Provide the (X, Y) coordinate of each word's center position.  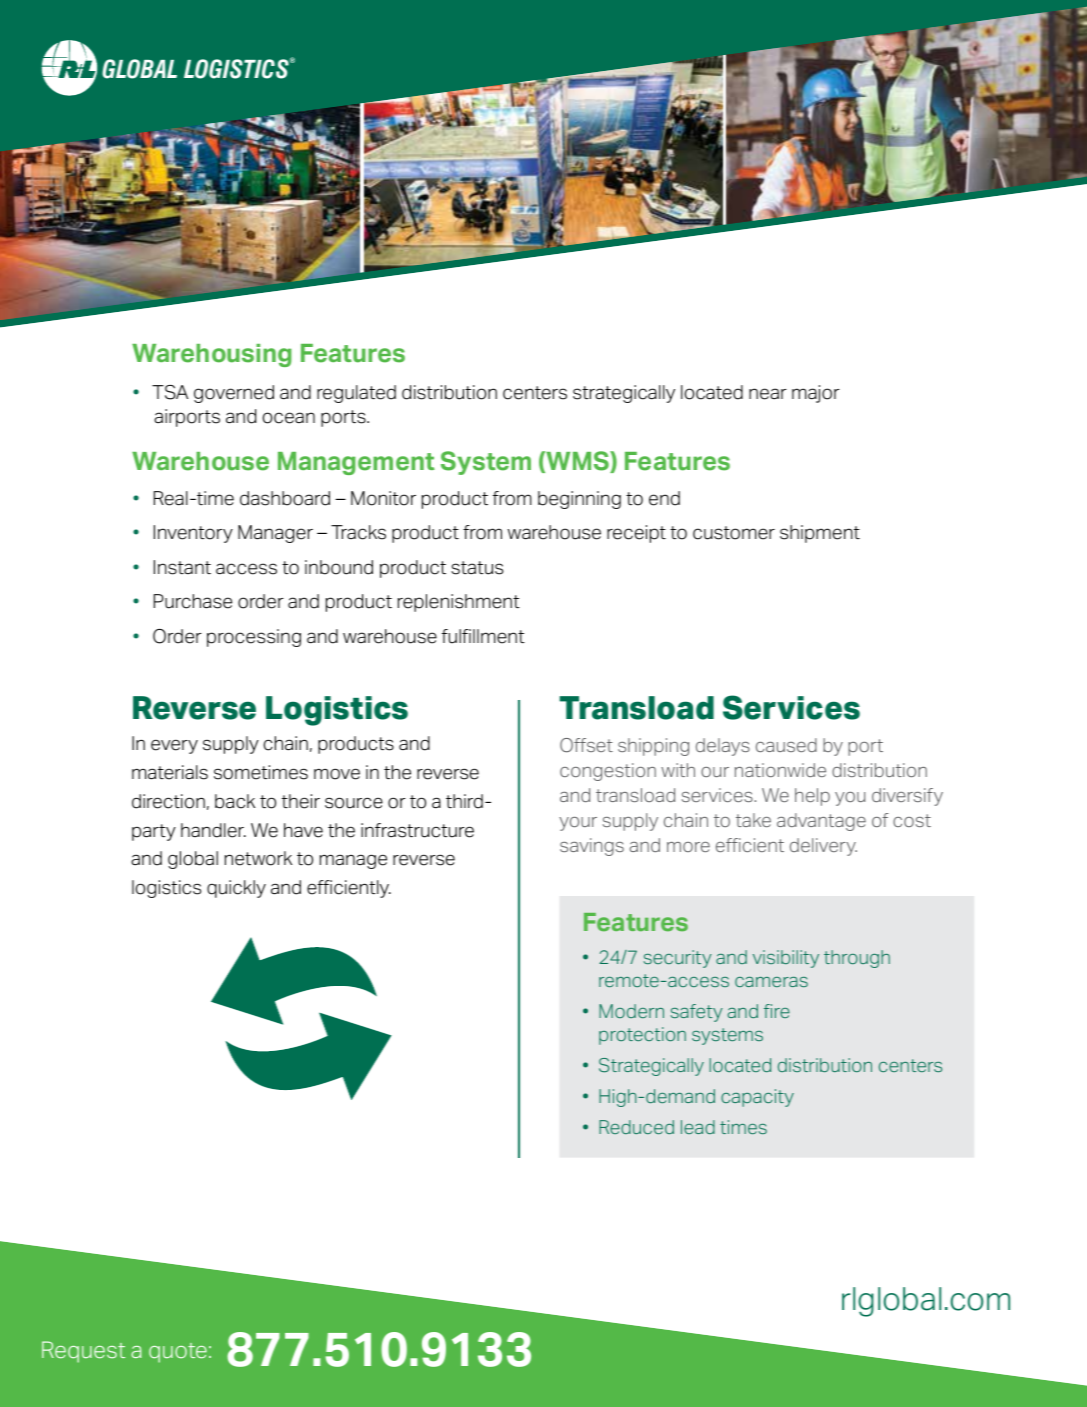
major (816, 394)
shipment (820, 534)
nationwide (780, 770)
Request (83, 1352)
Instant (182, 567)
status (477, 568)
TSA (170, 392)
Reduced (636, 1127)
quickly (236, 889)
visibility (786, 959)
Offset (586, 745)
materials (170, 772)
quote (178, 1353)
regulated (356, 394)
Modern (631, 1011)
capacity (757, 1098)
